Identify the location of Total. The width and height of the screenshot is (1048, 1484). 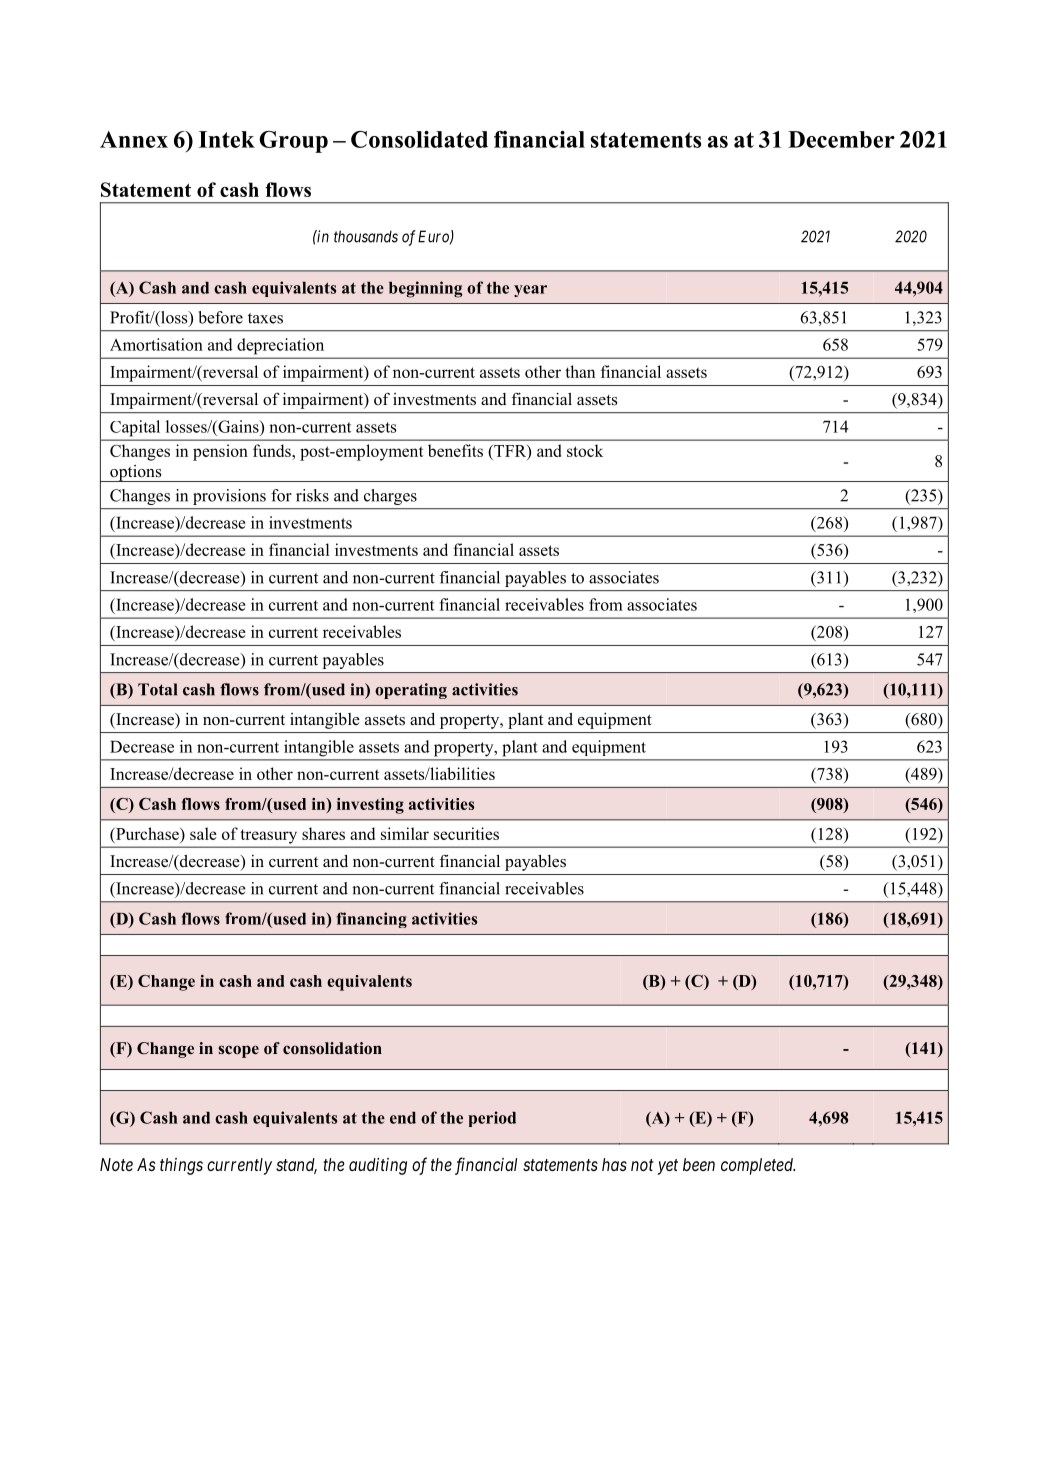
(157, 689).
